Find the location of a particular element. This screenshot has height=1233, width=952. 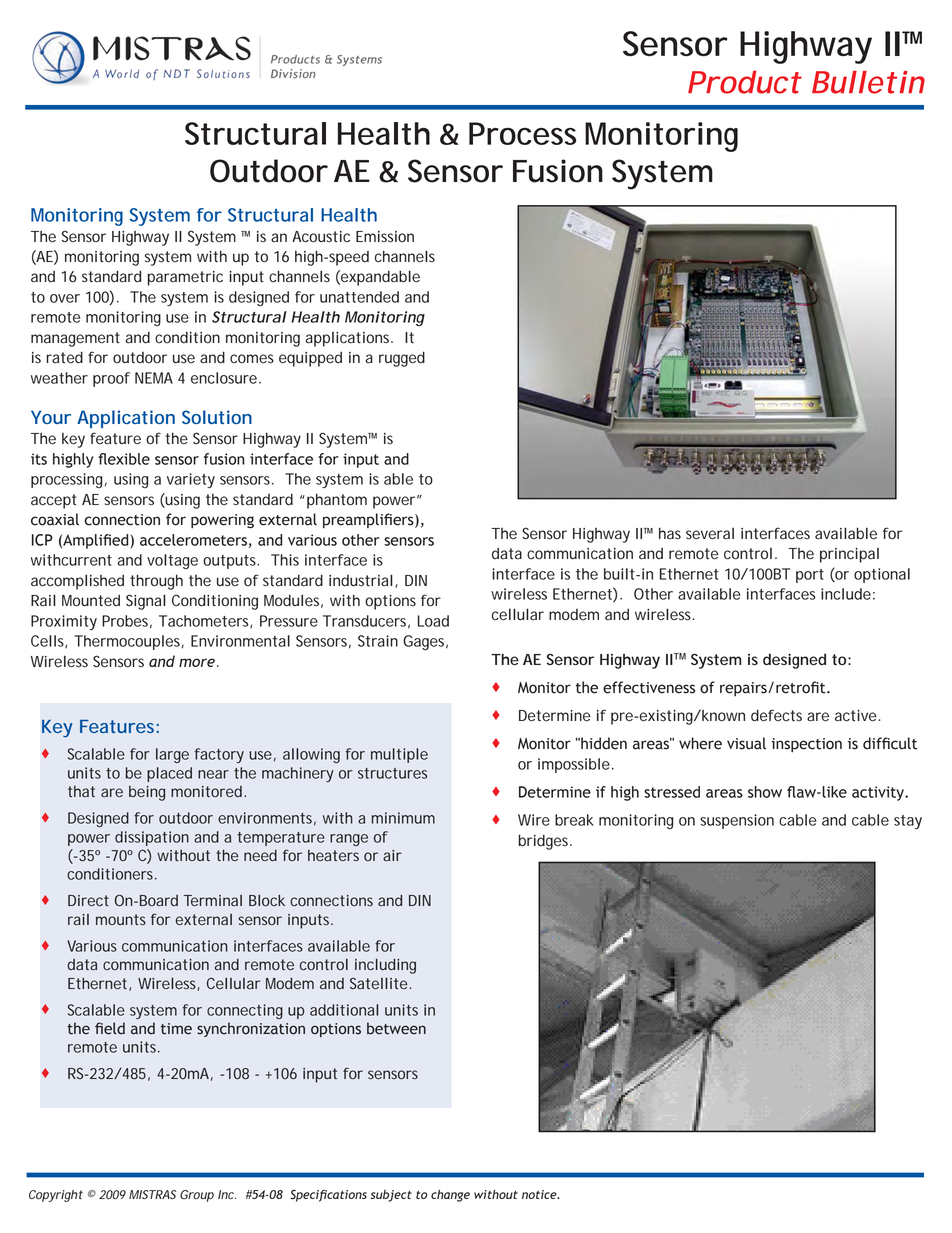

Emission is located at coordinates (385, 237).
